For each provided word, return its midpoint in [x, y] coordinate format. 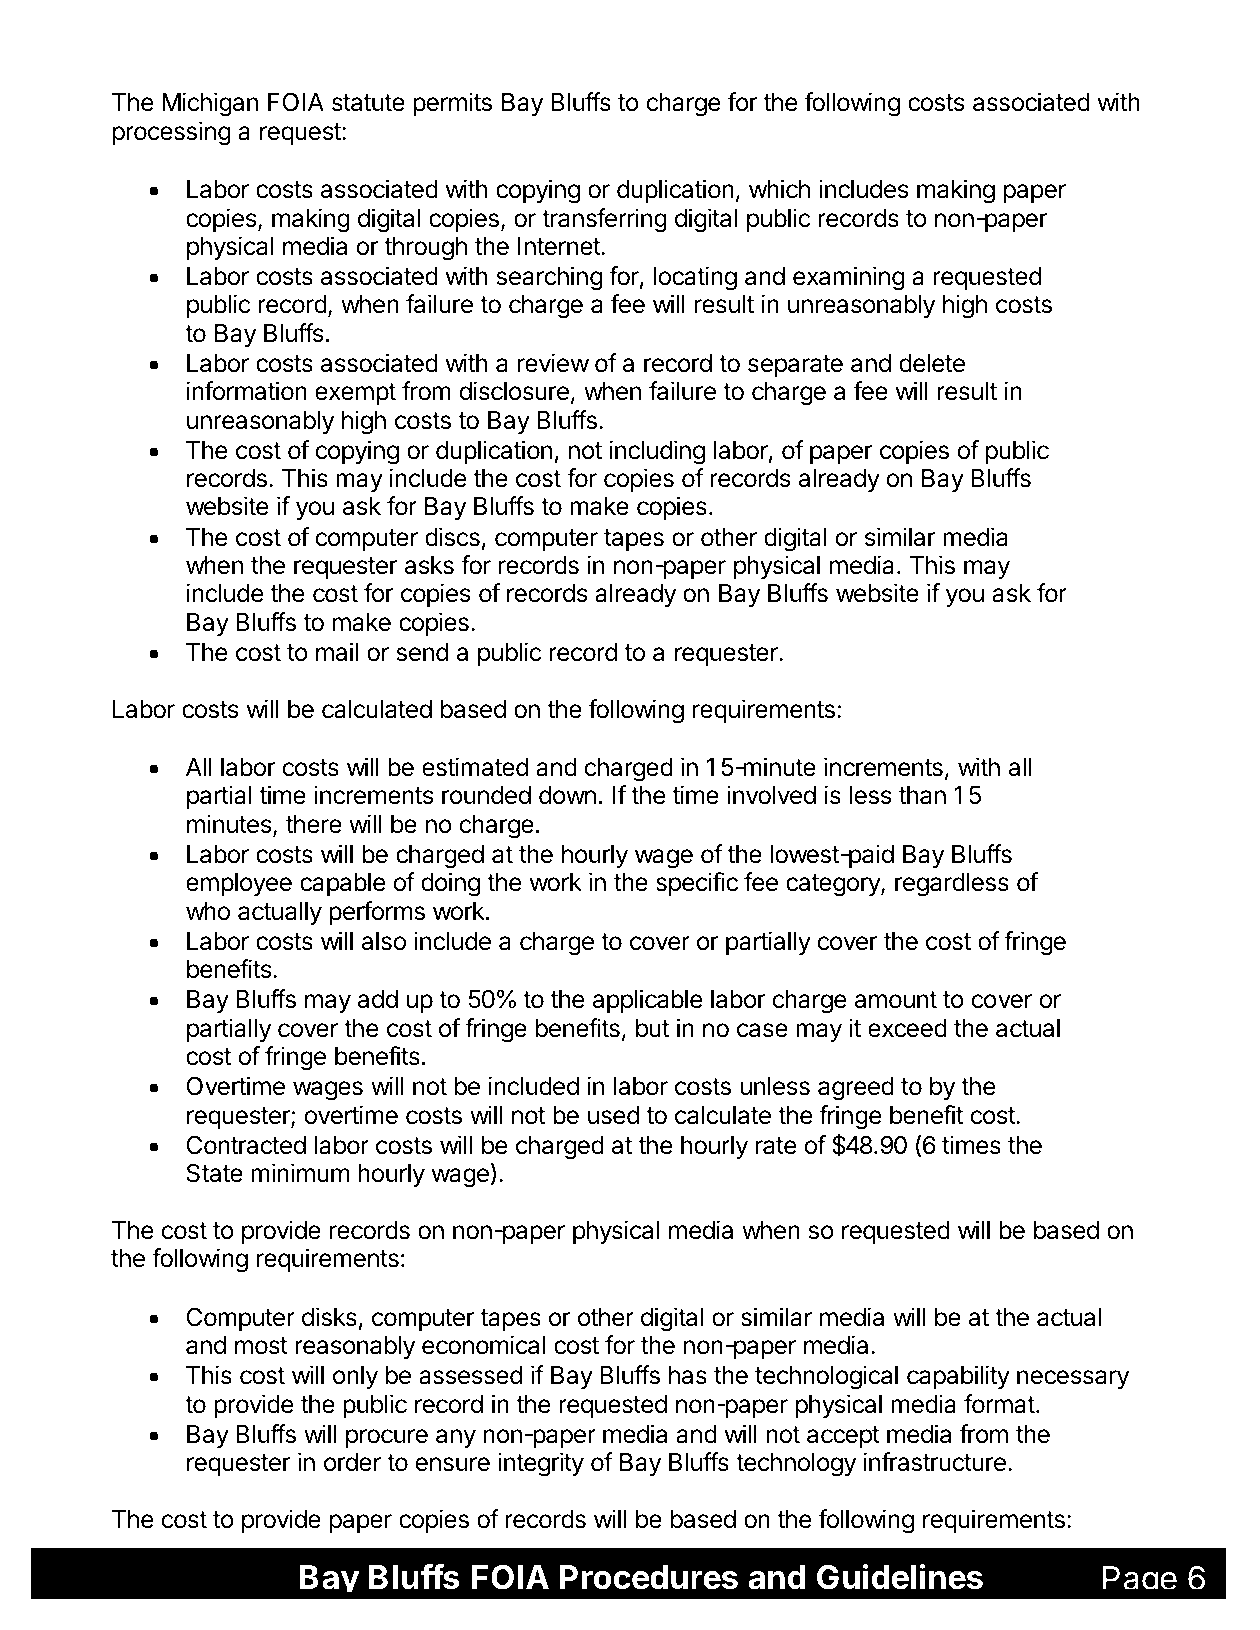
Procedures [649, 1577]
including [657, 452]
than [922, 795]
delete [932, 363]
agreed [856, 1089]
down [567, 795]
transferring [604, 220]
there [314, 824]
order [352, 1462]
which [779, 189]
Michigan [210, 104]
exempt [355, 394]
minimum [300, 1172]
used [614, 1115]
